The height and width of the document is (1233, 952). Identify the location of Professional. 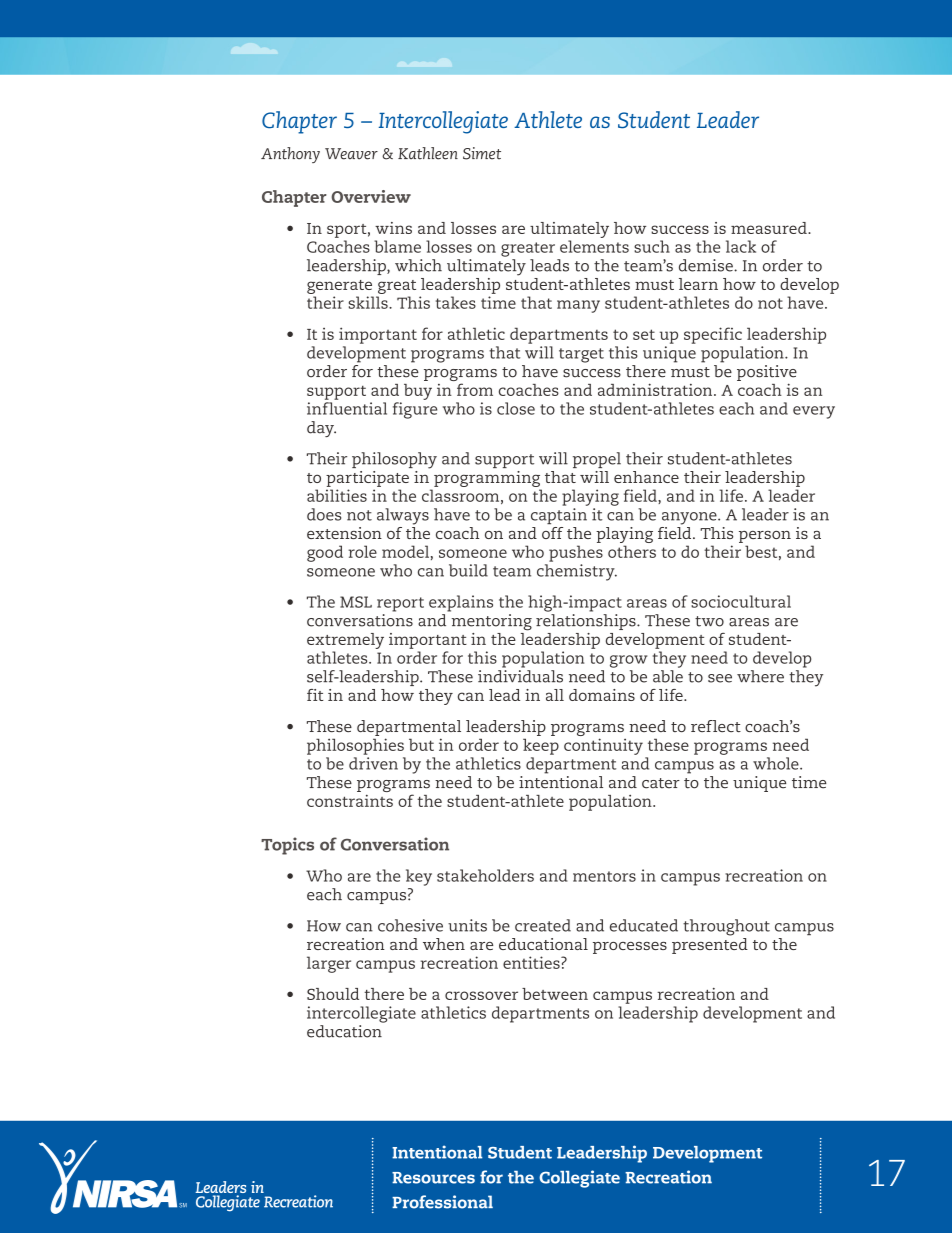
(442, 1202).
